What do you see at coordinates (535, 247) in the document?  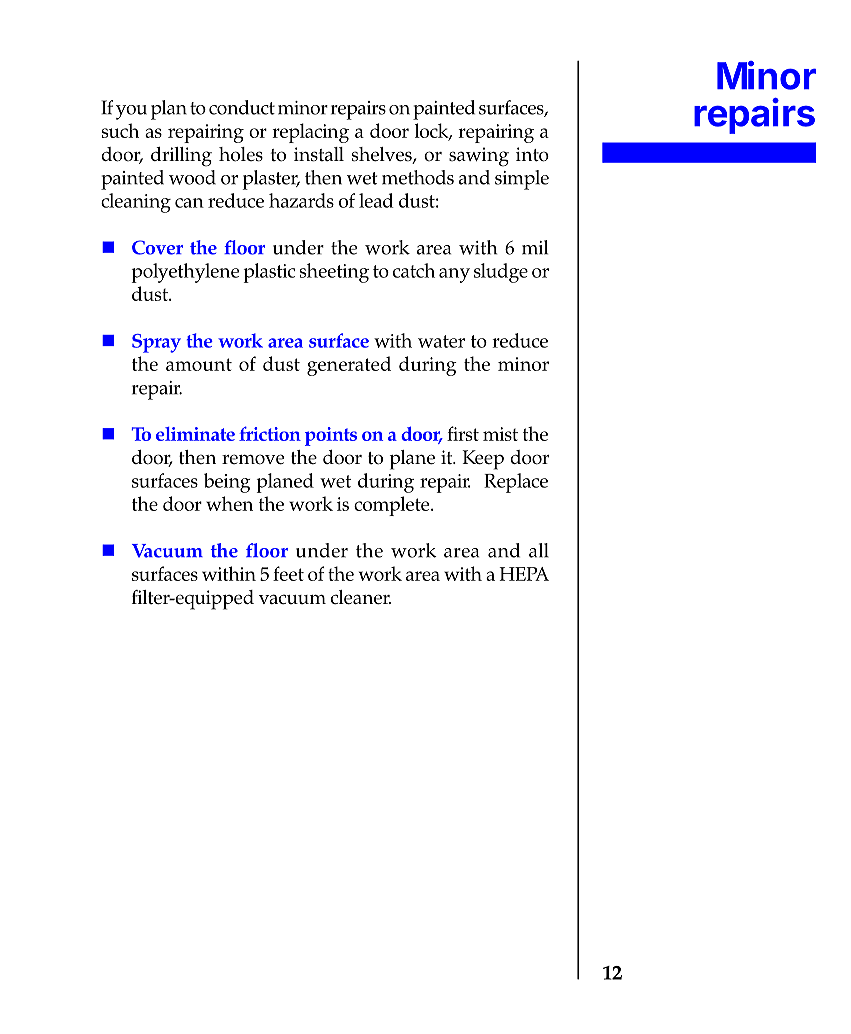 I see `mil` at bounding box center [535, 247].
